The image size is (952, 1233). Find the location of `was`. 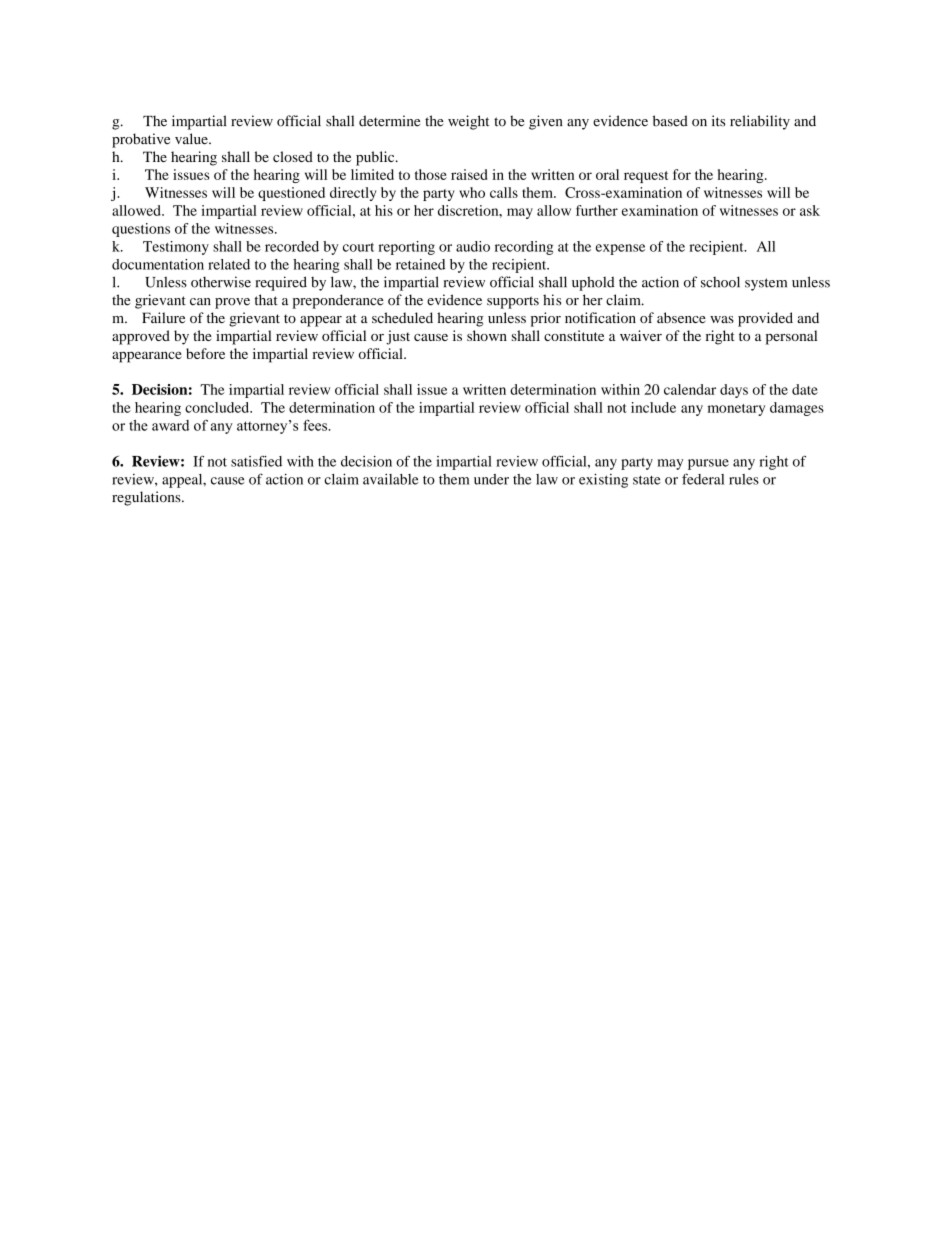

was is located at coordinates (722, 319).
